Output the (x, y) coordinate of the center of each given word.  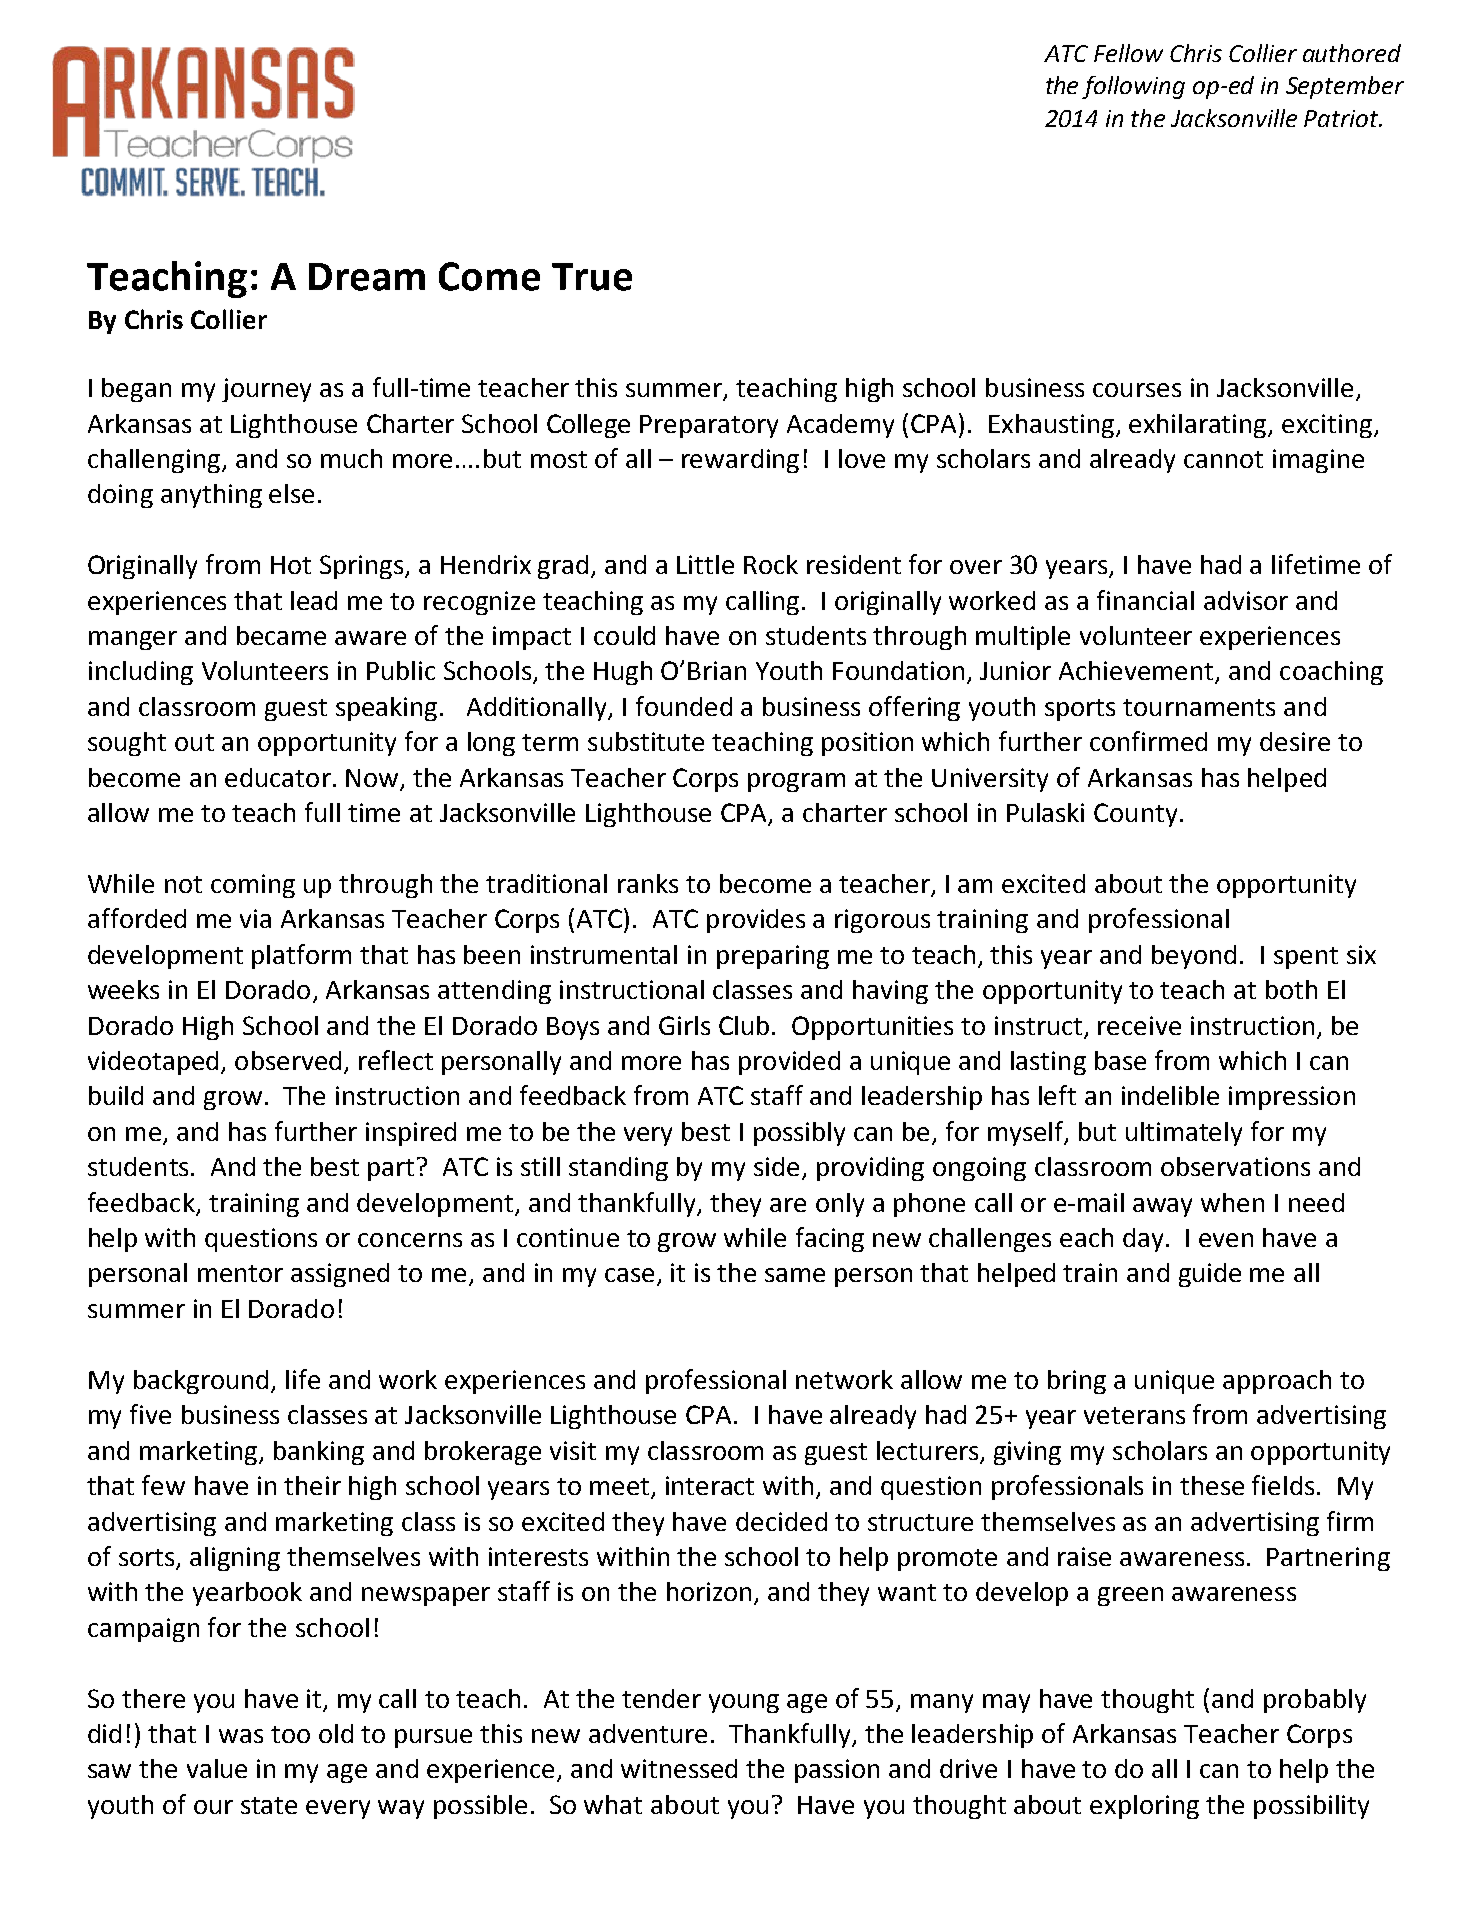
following (1133, 87)
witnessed (679, 1768)
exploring (1144, 1807)
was (241, 1736)
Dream (367, 277)
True (592, 277)
